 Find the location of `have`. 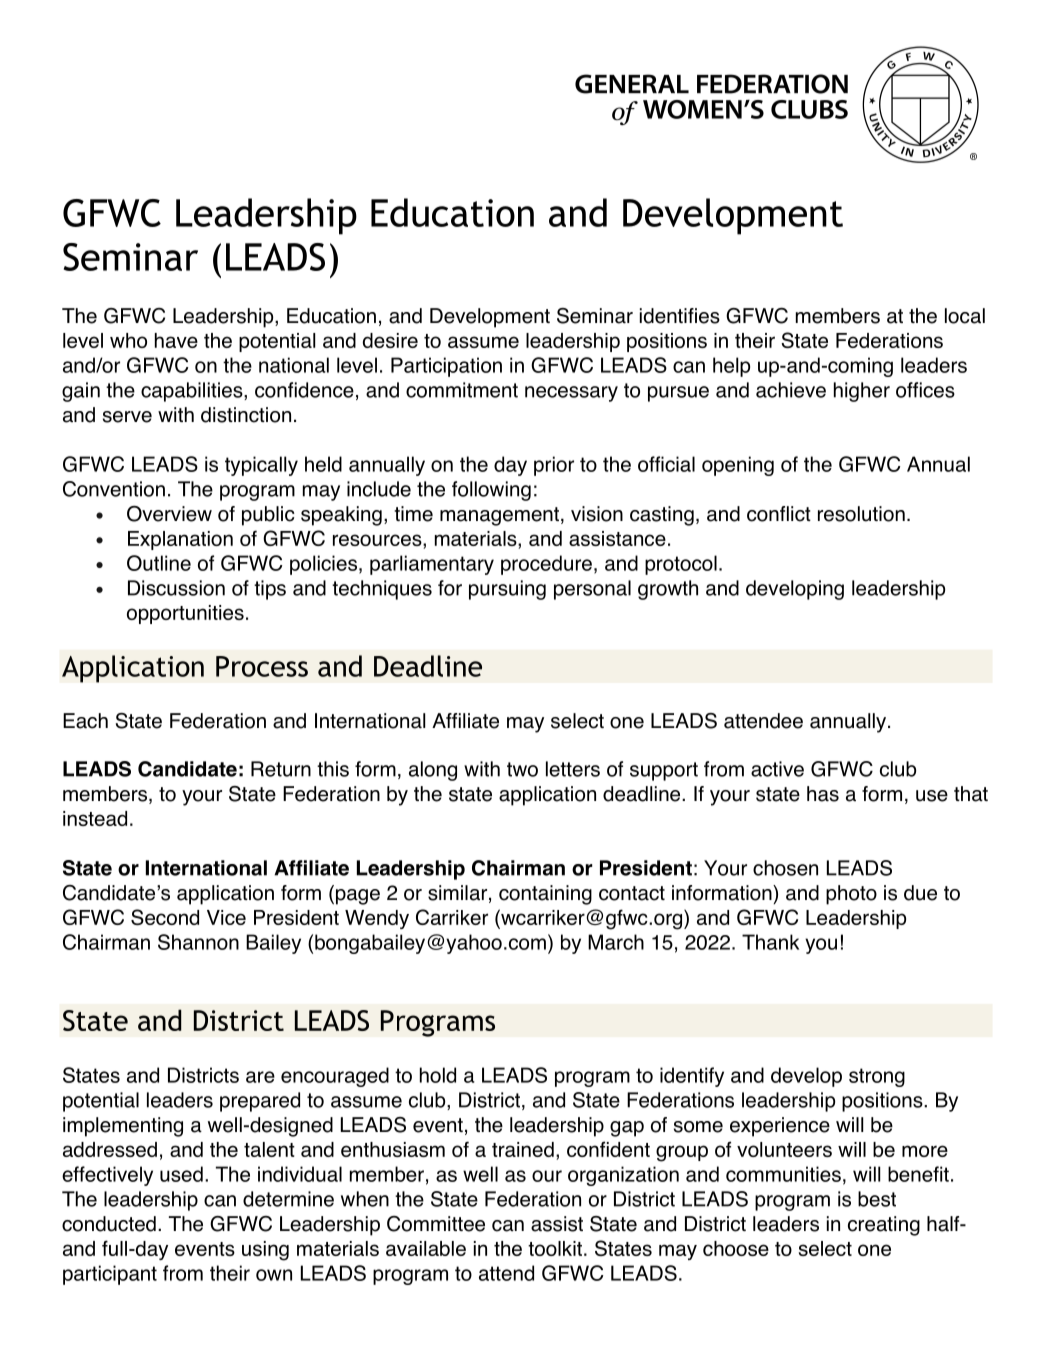

have is located at coordinates (176, 340).
